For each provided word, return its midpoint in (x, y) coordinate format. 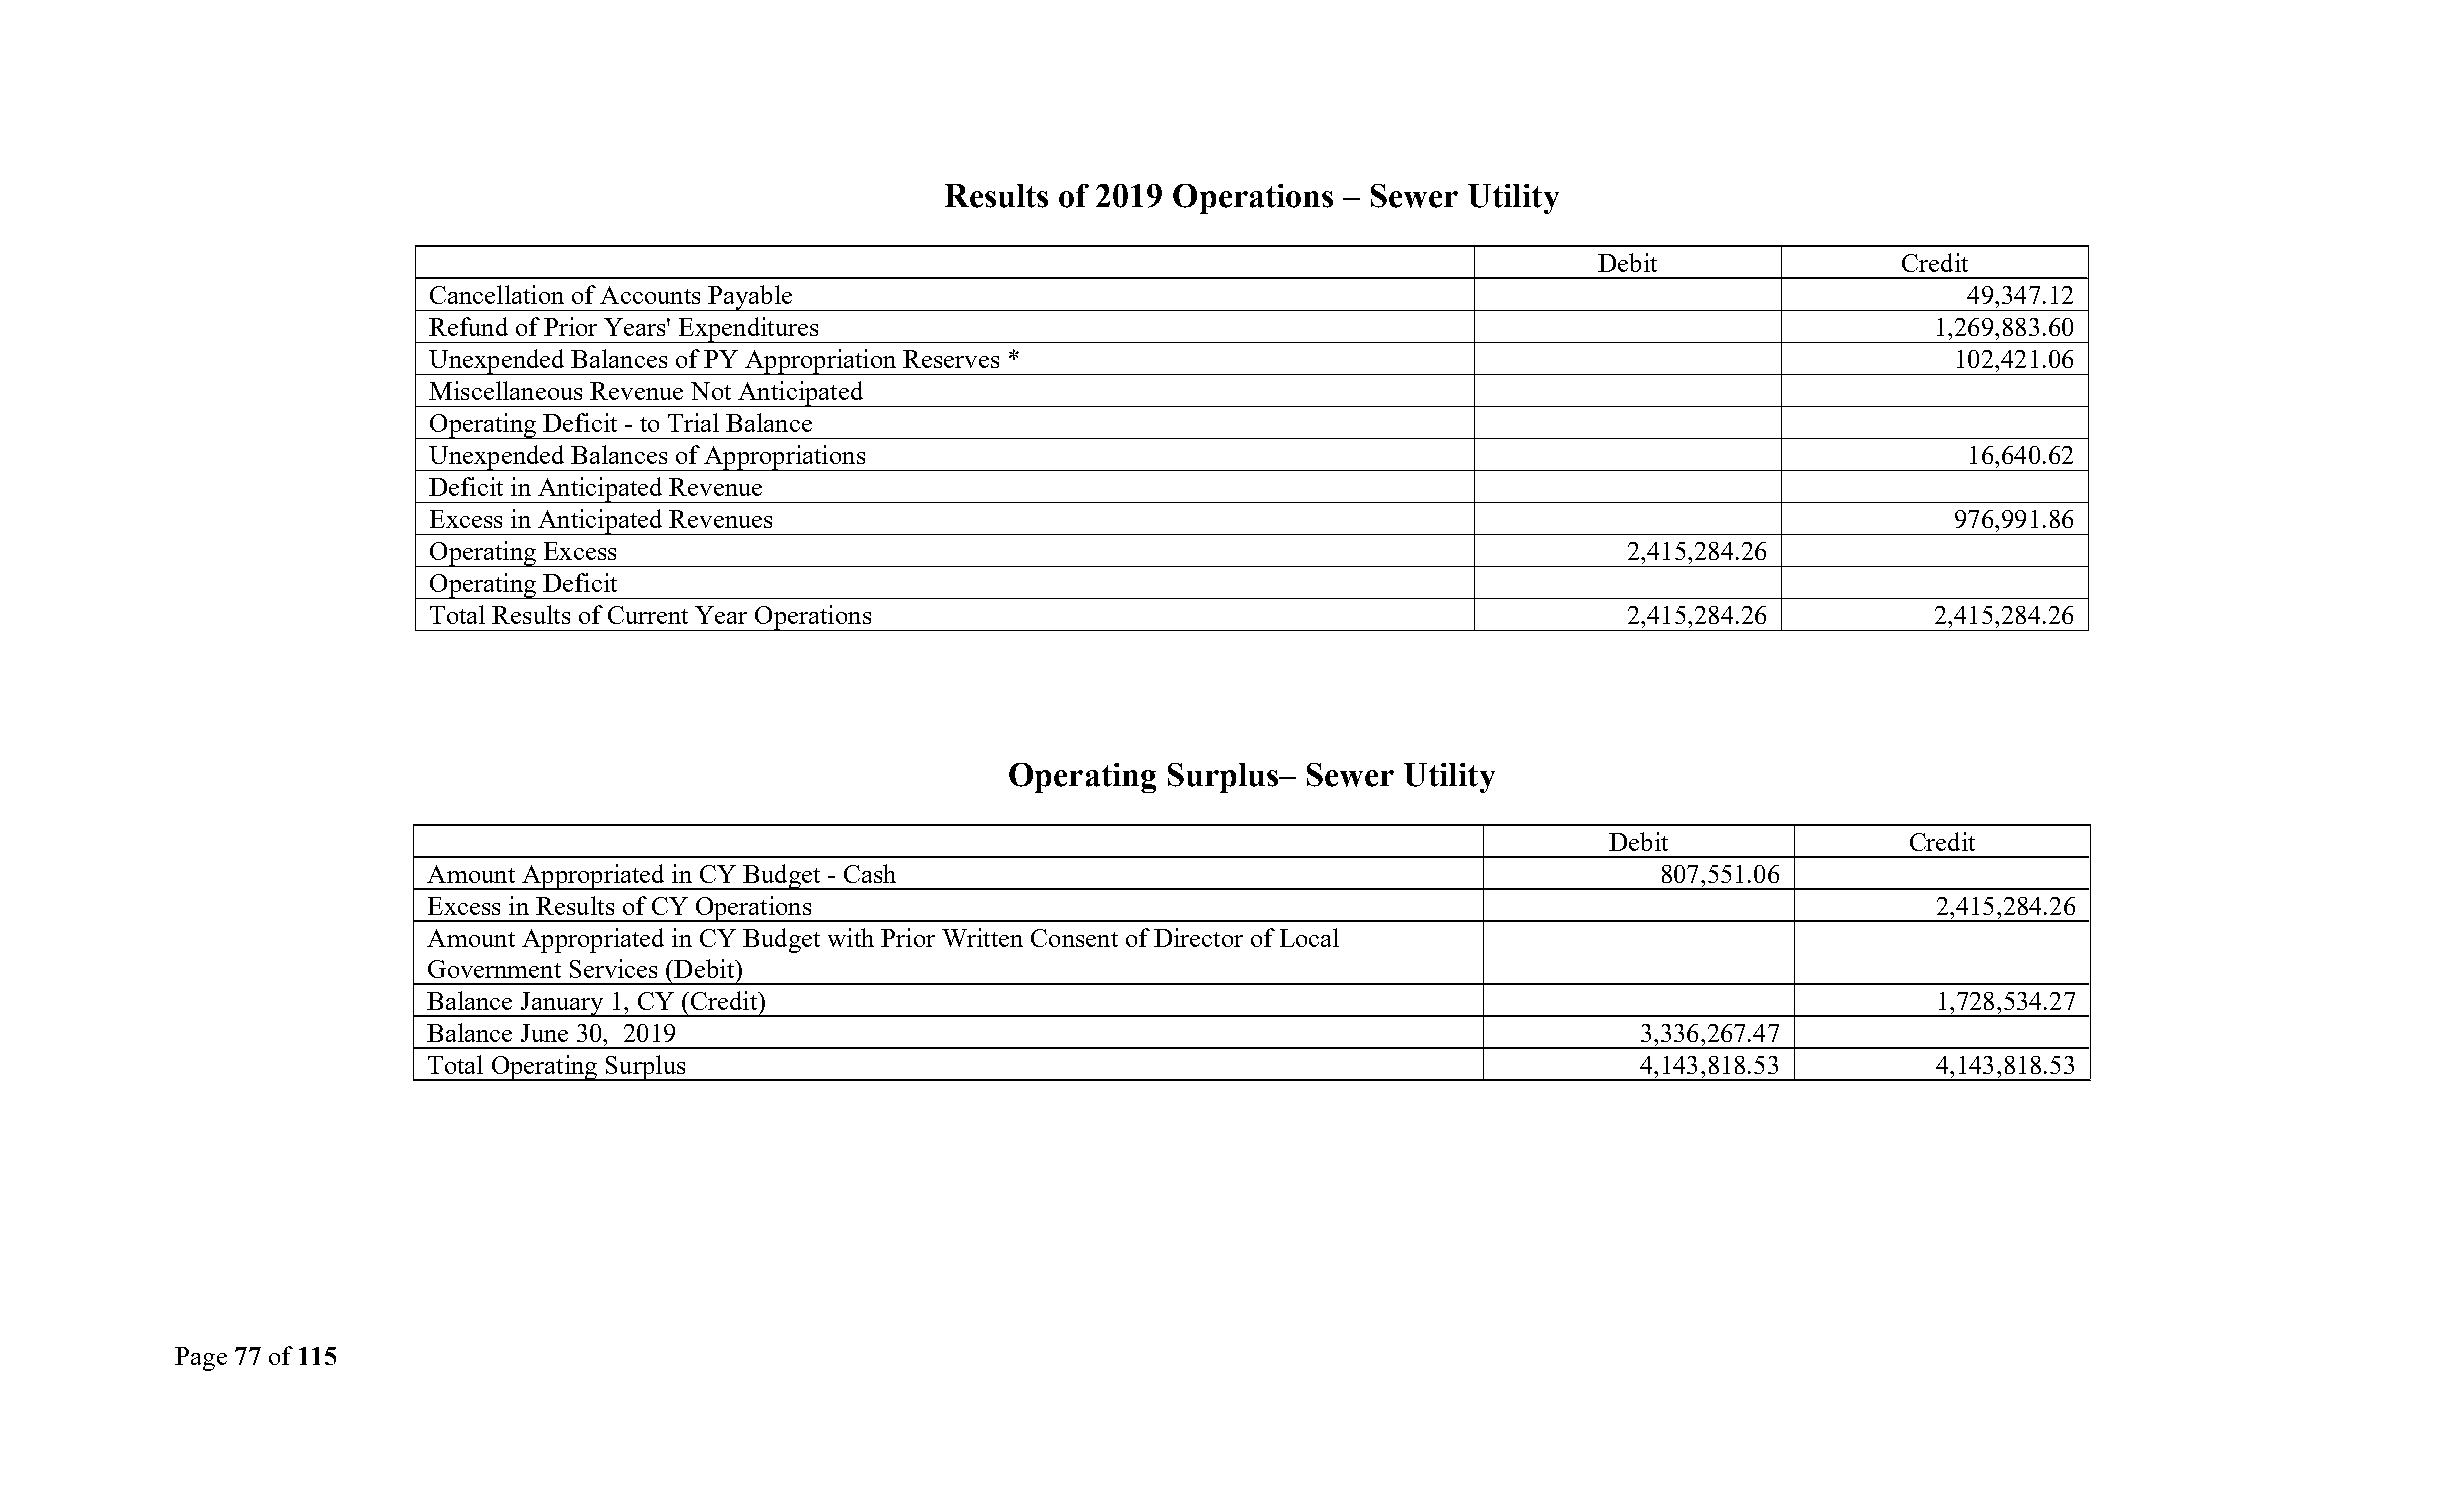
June (544, 1033)
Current (648, 615)
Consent (1074, 938)
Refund (468, 326)
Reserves (951, 359)
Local (1309, 937)
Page (201, 1359)
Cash (870, 873)
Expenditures (748, 330)
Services (613, 968)
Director (1198, 937)
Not (711, 391)
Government (494, 969)
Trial (693, 422)
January (562, 1004)
